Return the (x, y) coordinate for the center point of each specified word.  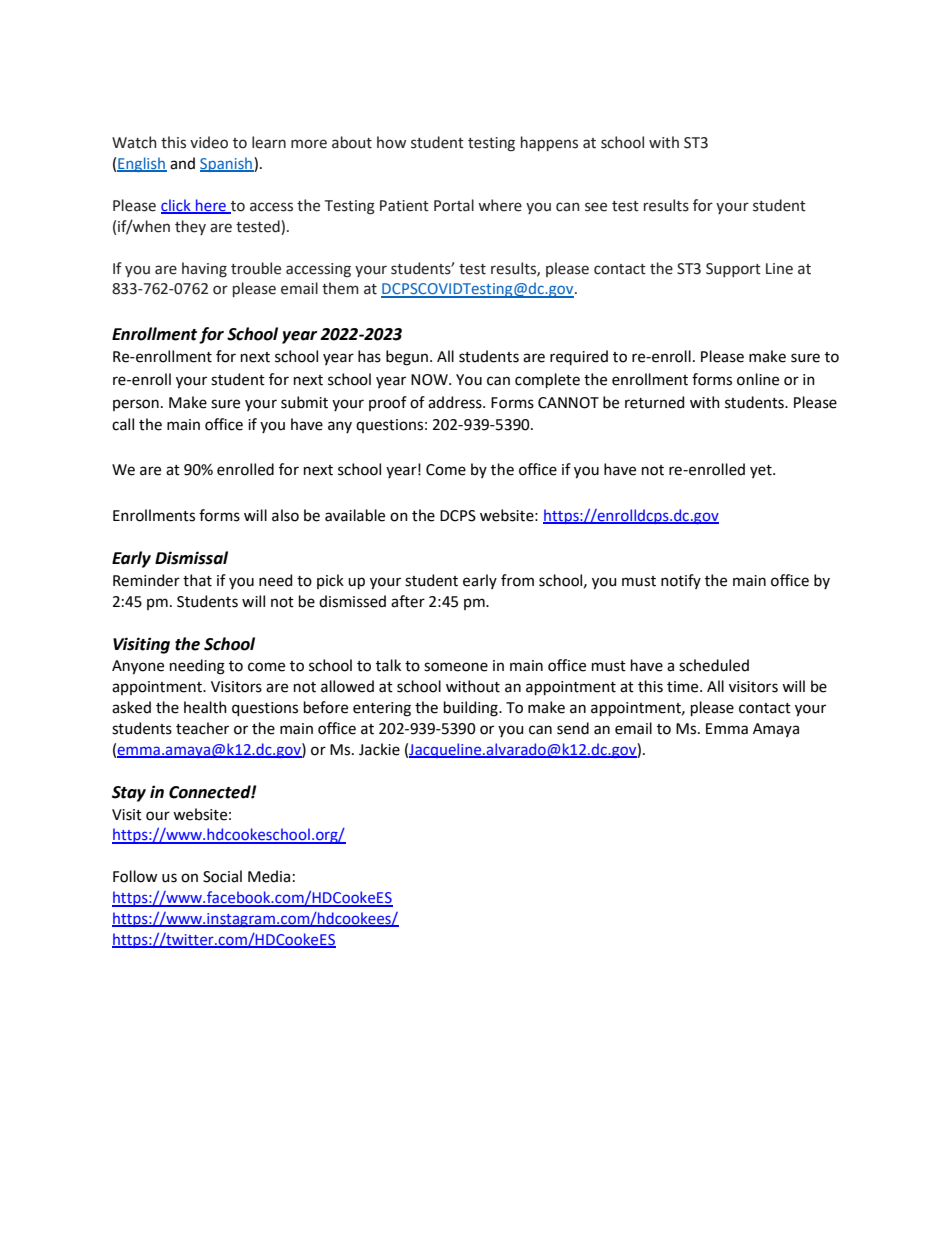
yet (762, 471)
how (391, 142)
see (596, 207)
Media (269, 876)
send (573, 728)
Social (222, 876)
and (182, 163)
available (355, 515)
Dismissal (191, 558)
